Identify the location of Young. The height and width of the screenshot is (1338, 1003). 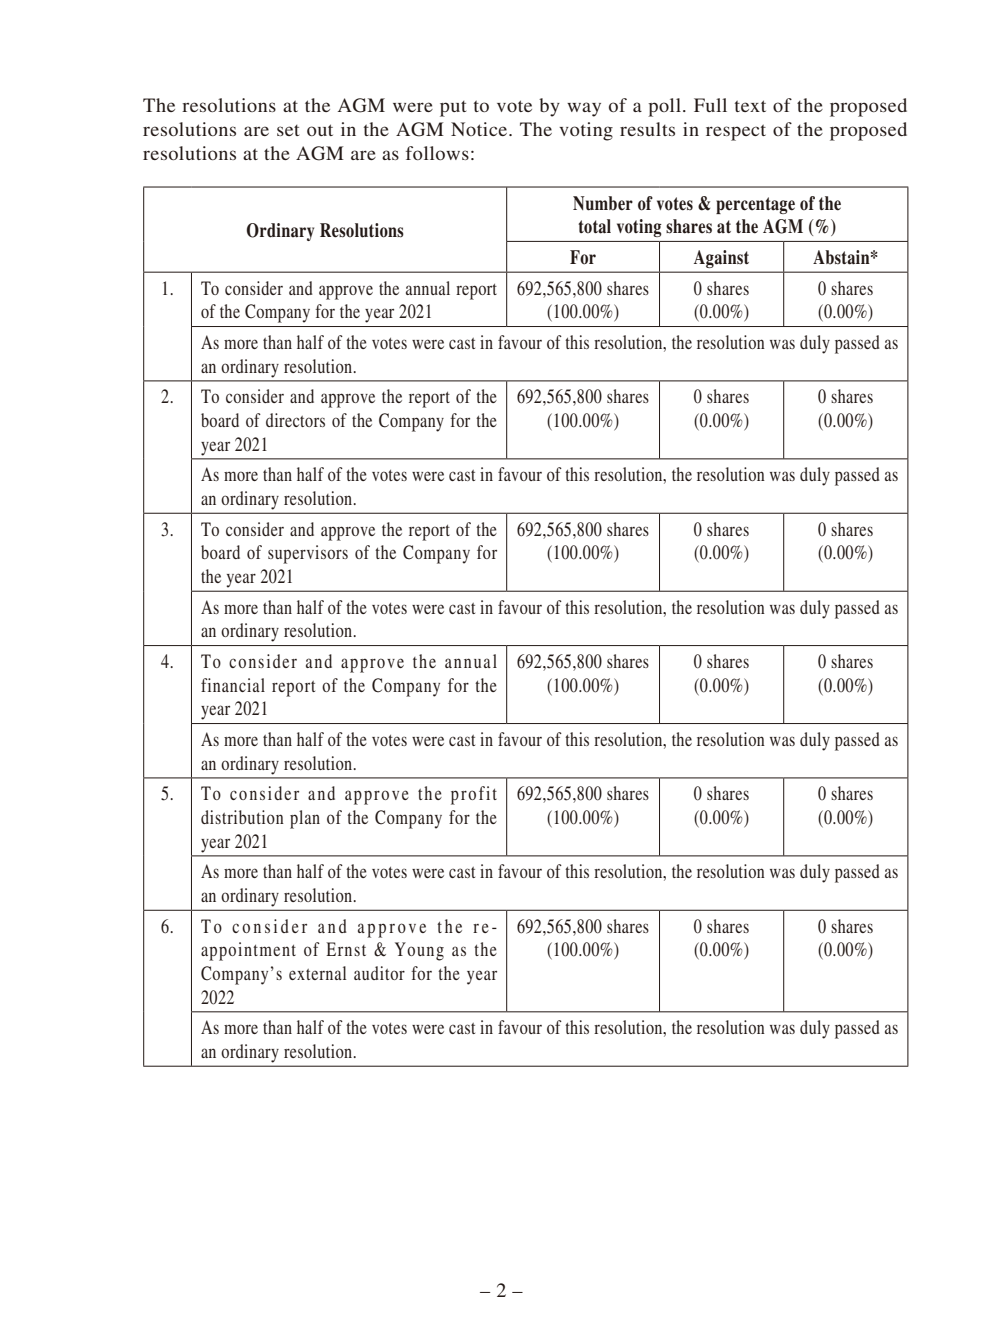
(419, 951).
